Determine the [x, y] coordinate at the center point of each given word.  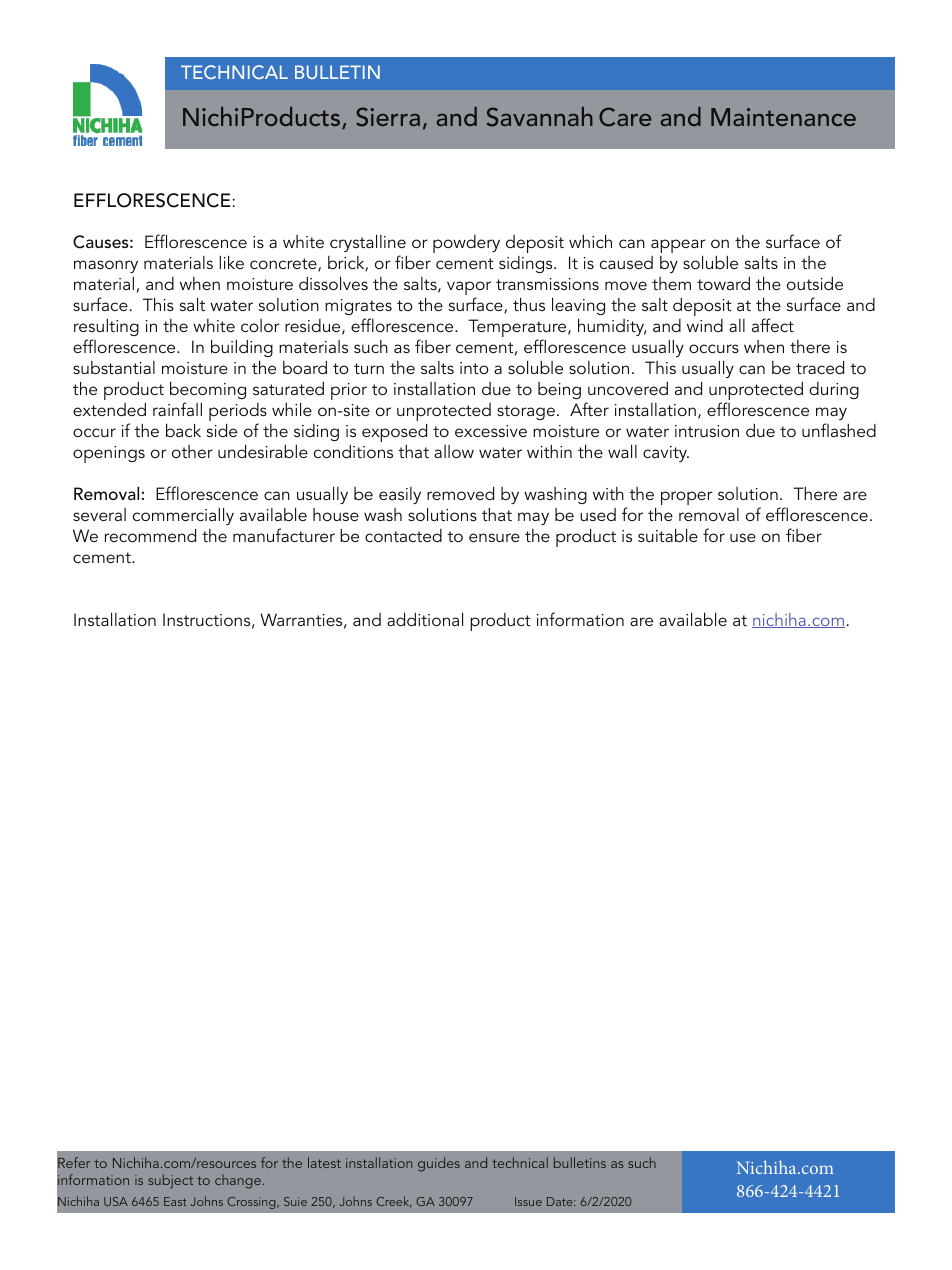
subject [170, 1181]
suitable [668, 535]
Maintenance [783, 117]
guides [439, 1164]
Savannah [540, 117]
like [231, 262]
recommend [150, 535]
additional [425, 619]
